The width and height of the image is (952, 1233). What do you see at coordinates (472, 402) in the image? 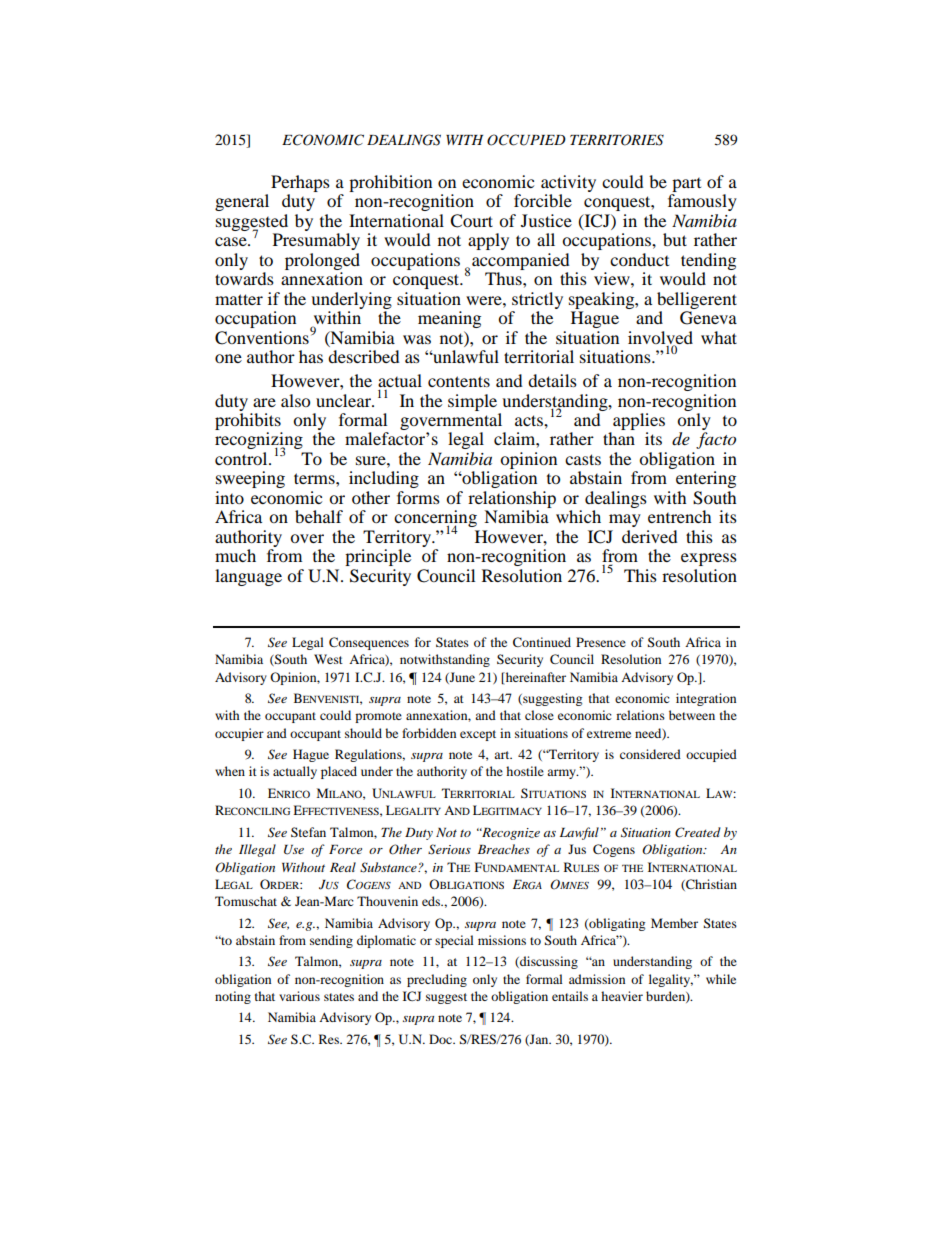
I see `simple` at bounding box center [472, 402].
